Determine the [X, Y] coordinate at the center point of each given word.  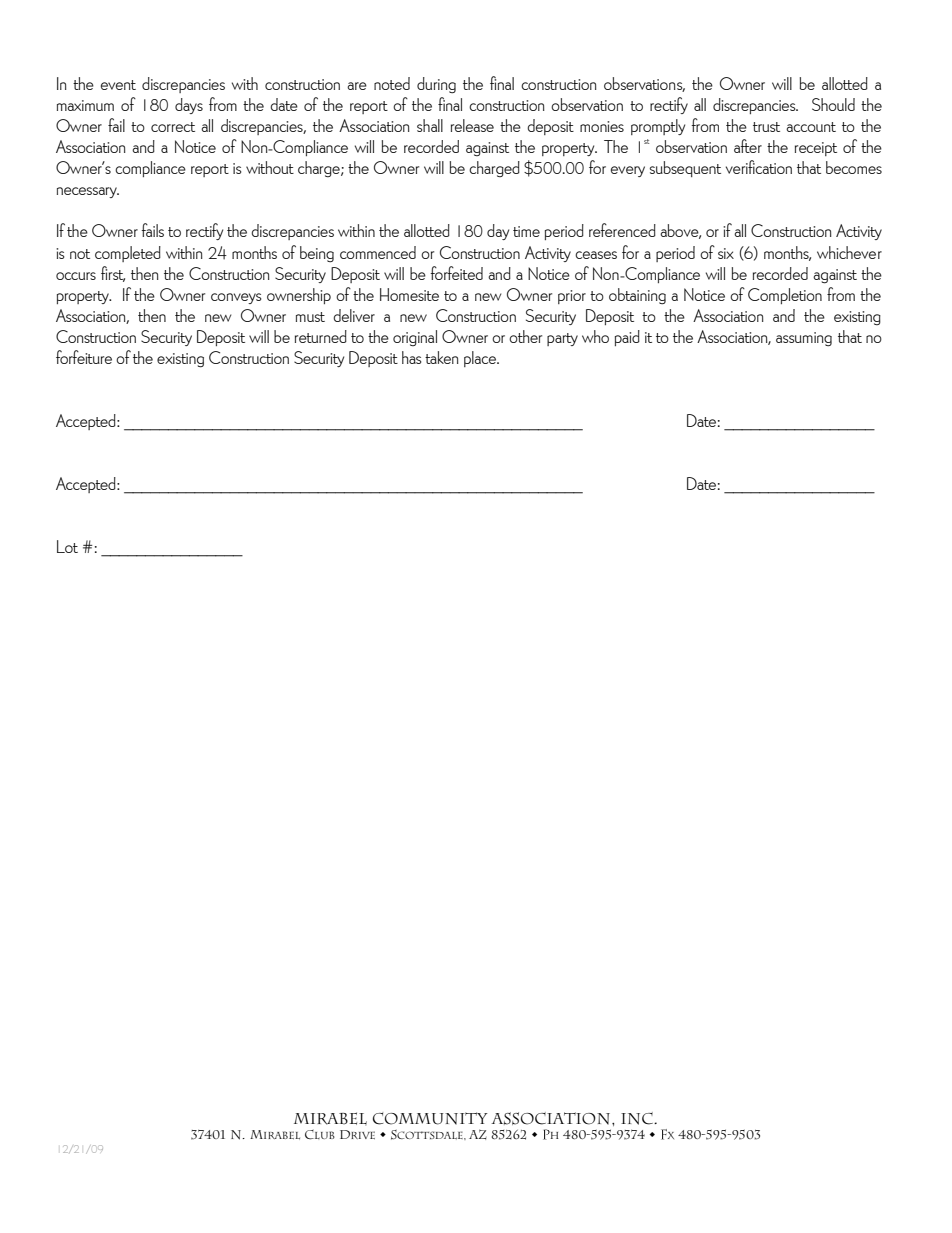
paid [627, 338]
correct [173, 127]
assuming [804, 339]
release [472, 125]
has [411, 357]
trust [766, 127]
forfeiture [84, 357]
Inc [638, 1118]
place [481, 359]
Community [430, 1118]
